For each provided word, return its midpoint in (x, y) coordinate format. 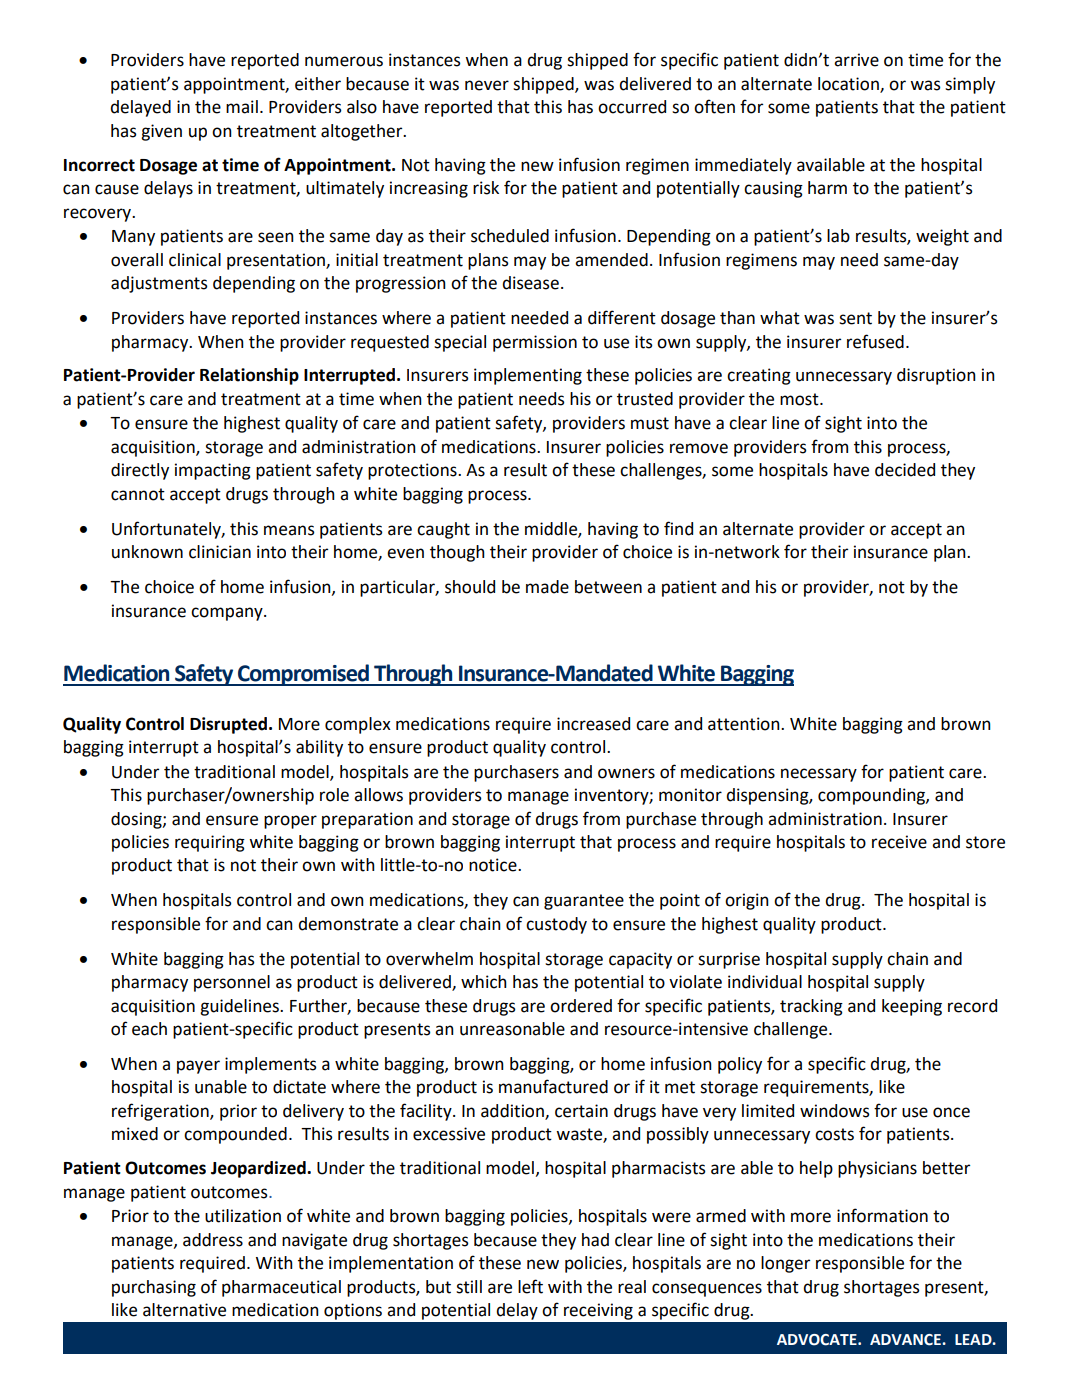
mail (242, 107)
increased (593, 724)
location (849, 85)
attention (745, 724)
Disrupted (228, 725)
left (530, 1286)
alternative (184, 1310)
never (487, 85)
